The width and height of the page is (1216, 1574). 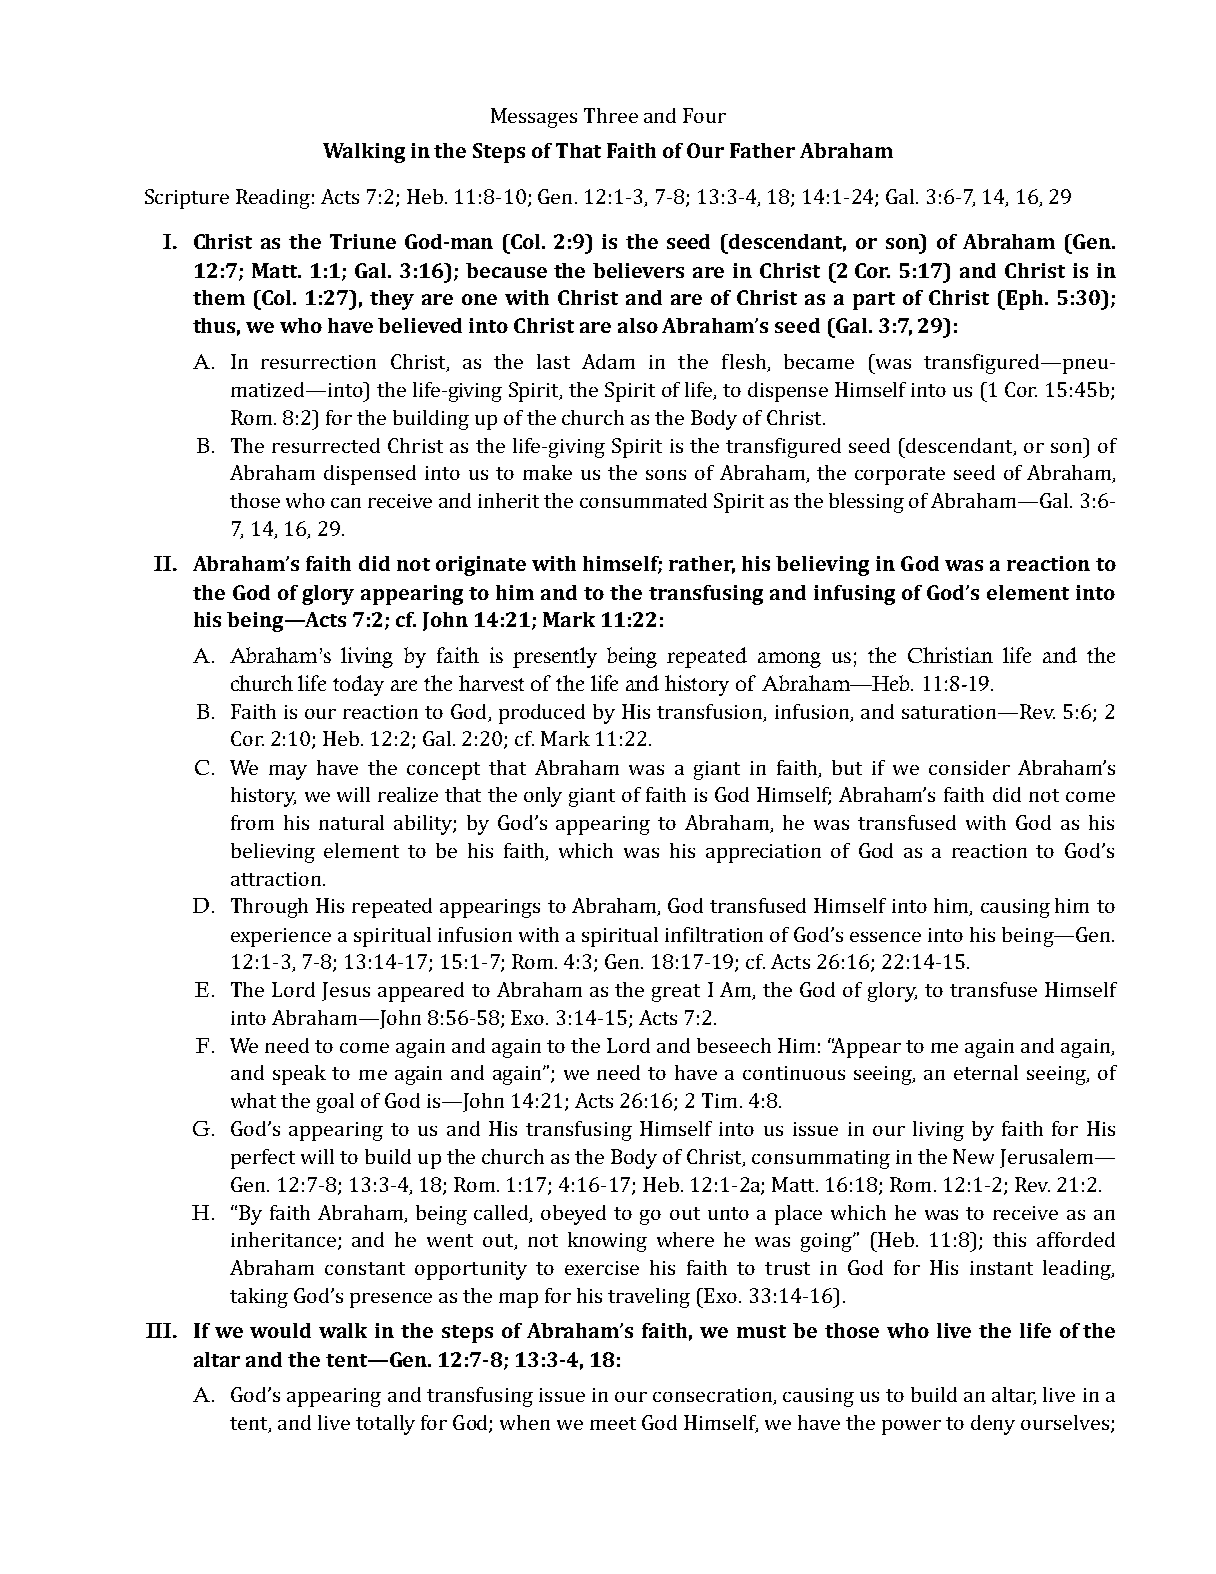 What do you see at coordinates (714, 934) in the page?
I see `infiltration` at bounding box center [714, 934].
